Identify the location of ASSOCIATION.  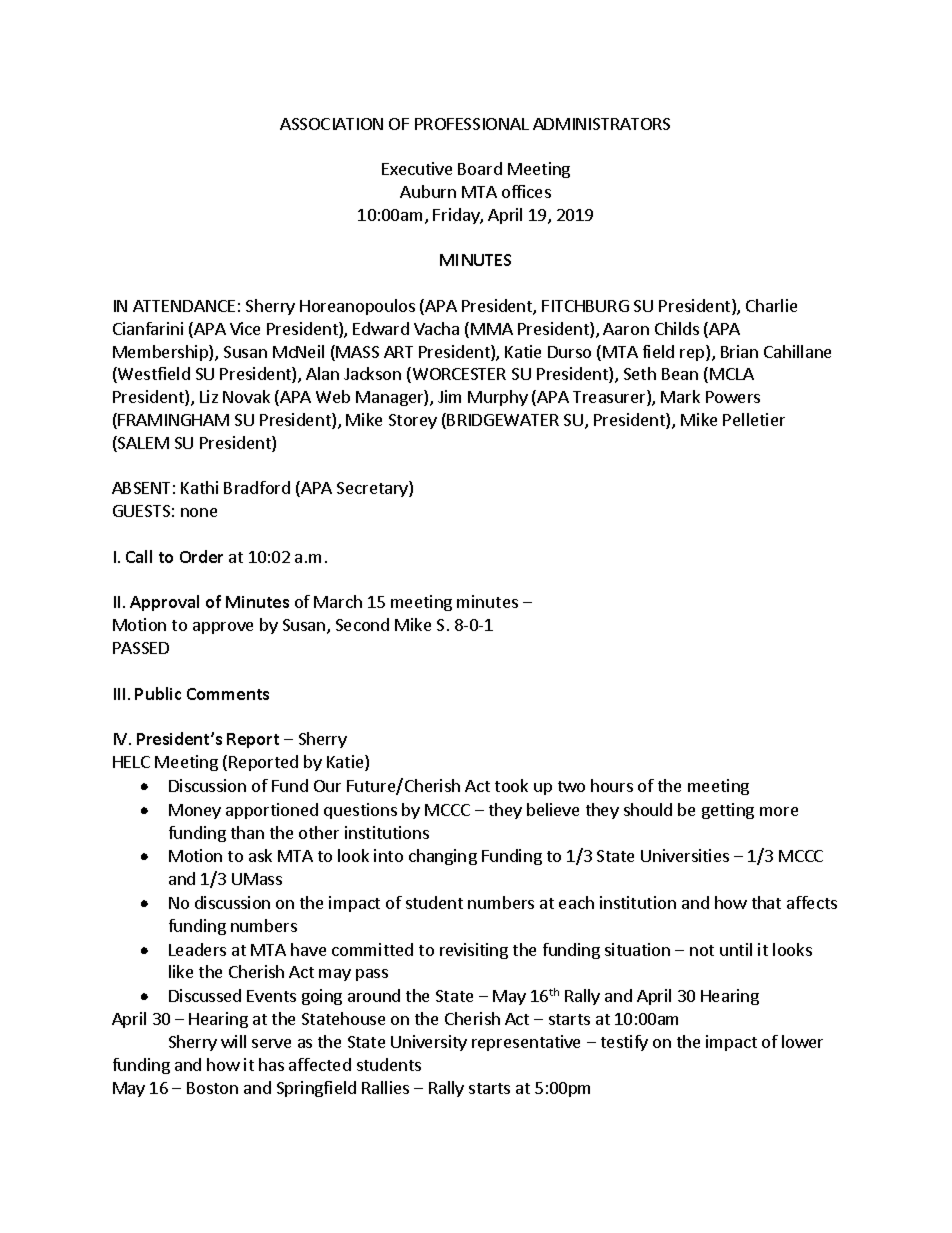
(331, 124).
